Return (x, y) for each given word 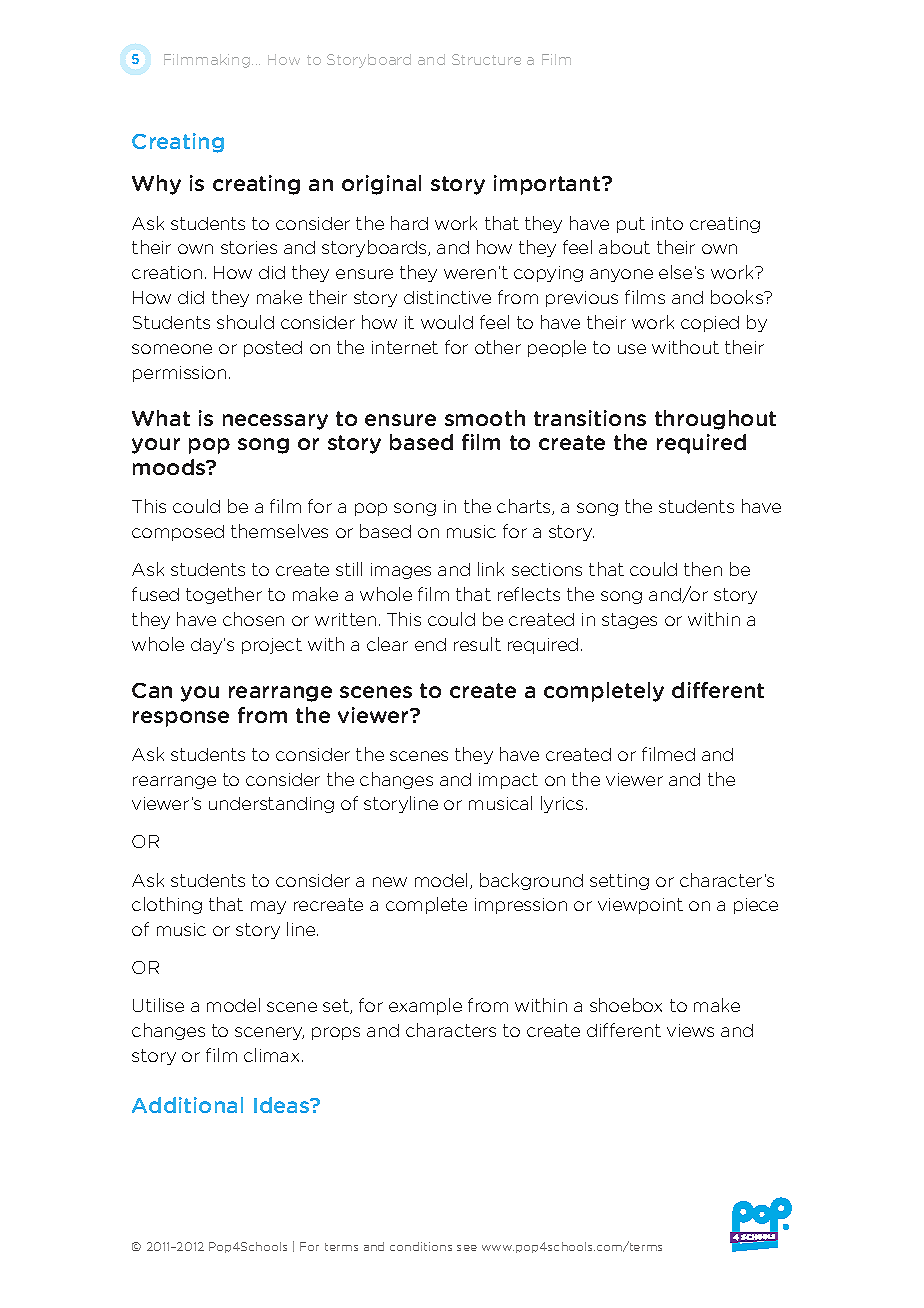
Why (156, 185)
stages (629, 621)
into (667, 223)
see (467, 1248)
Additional (187, 1105)
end (430, 644)
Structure (486, 59)
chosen (253, 619)
